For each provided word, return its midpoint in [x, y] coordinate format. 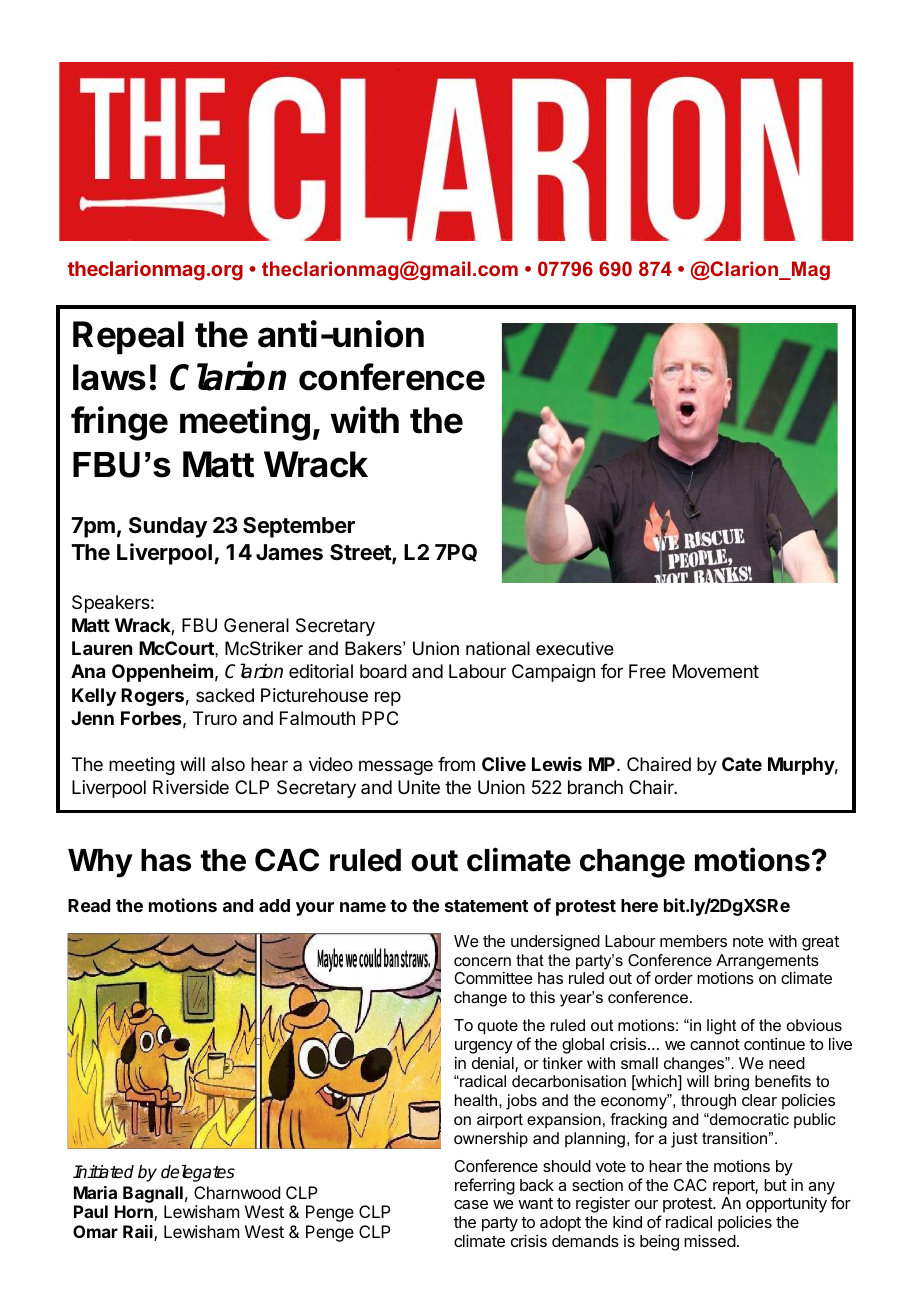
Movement [716, 671]
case [471, 1204]
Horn [135, 1213]
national [498, 648]
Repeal [128, 337]
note [748, 941]
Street [361, 553]
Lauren [102, 648]
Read [89, 905]
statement [486, 906]
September [299, 527]
